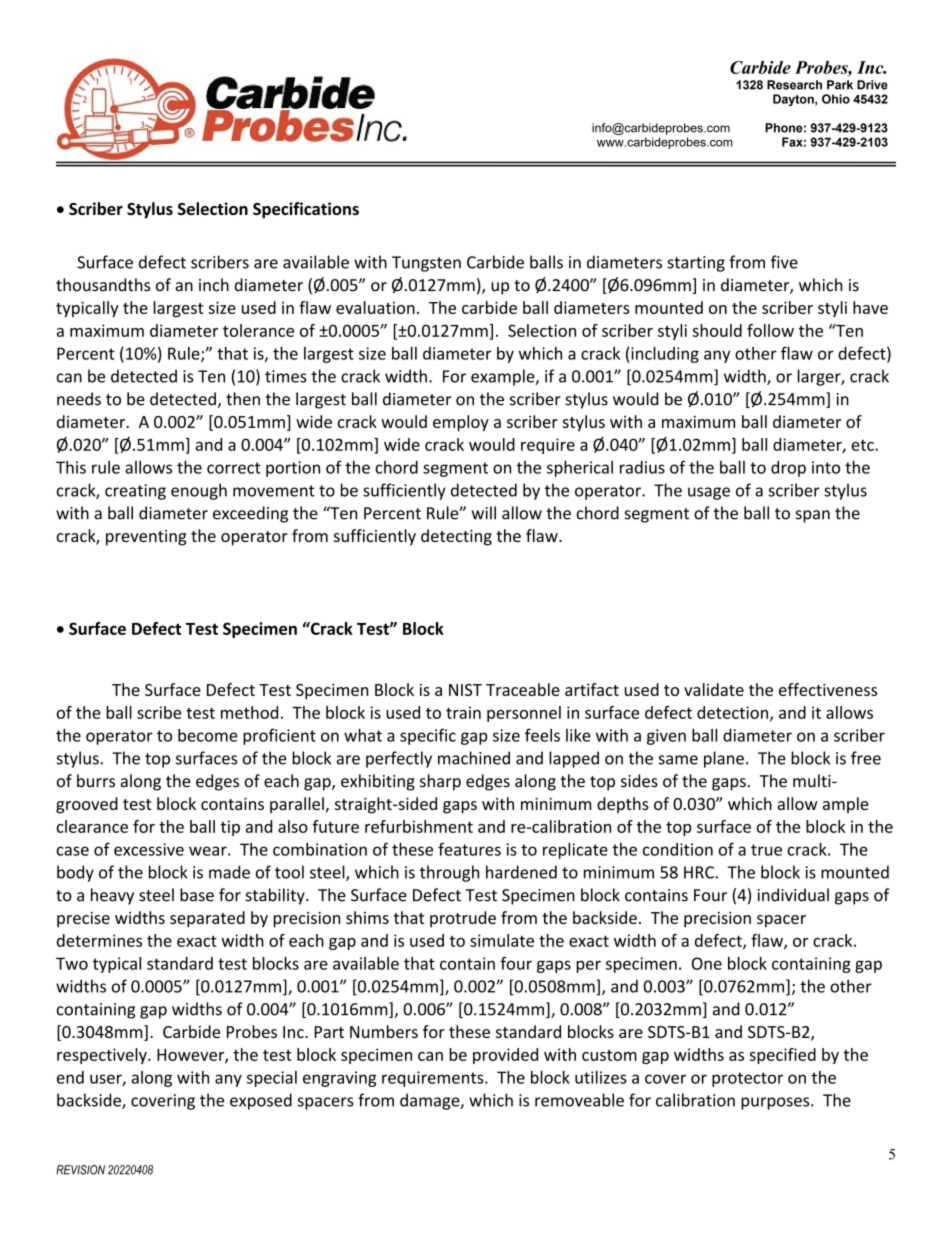  Describe the element at coordinates (828, 689) in the screenshot. I see `effectiveness` at that location.
